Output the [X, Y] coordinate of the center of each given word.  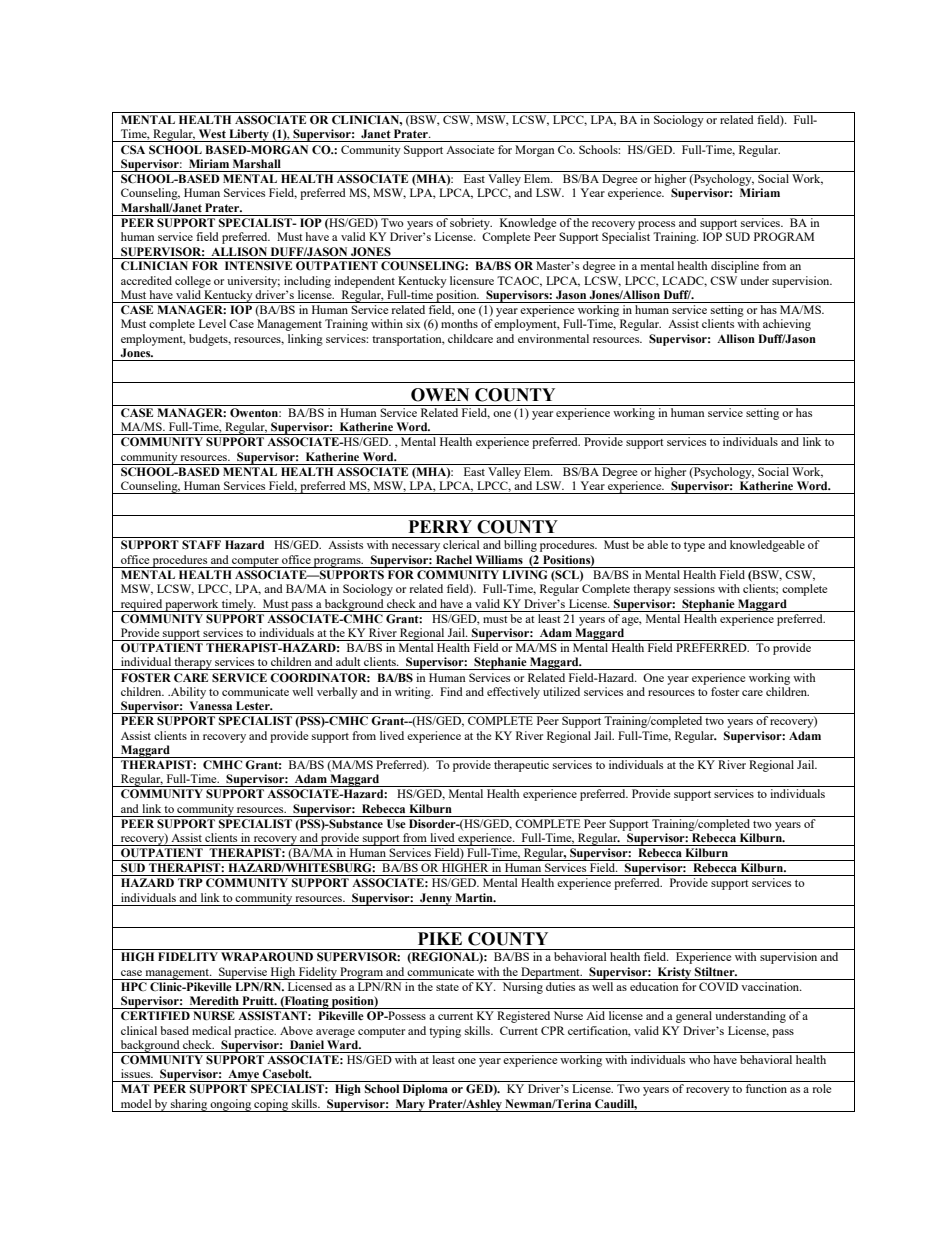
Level [212, 323]
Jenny [436, 899]
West [212, 133]
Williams [499, 559]
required [141, 605]
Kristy [674, 973]
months [459, 323]
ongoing [231, 1105]
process [656, 225]
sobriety [471, 222]
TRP [190, 882]
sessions [694, 588]
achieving [787, 325]
